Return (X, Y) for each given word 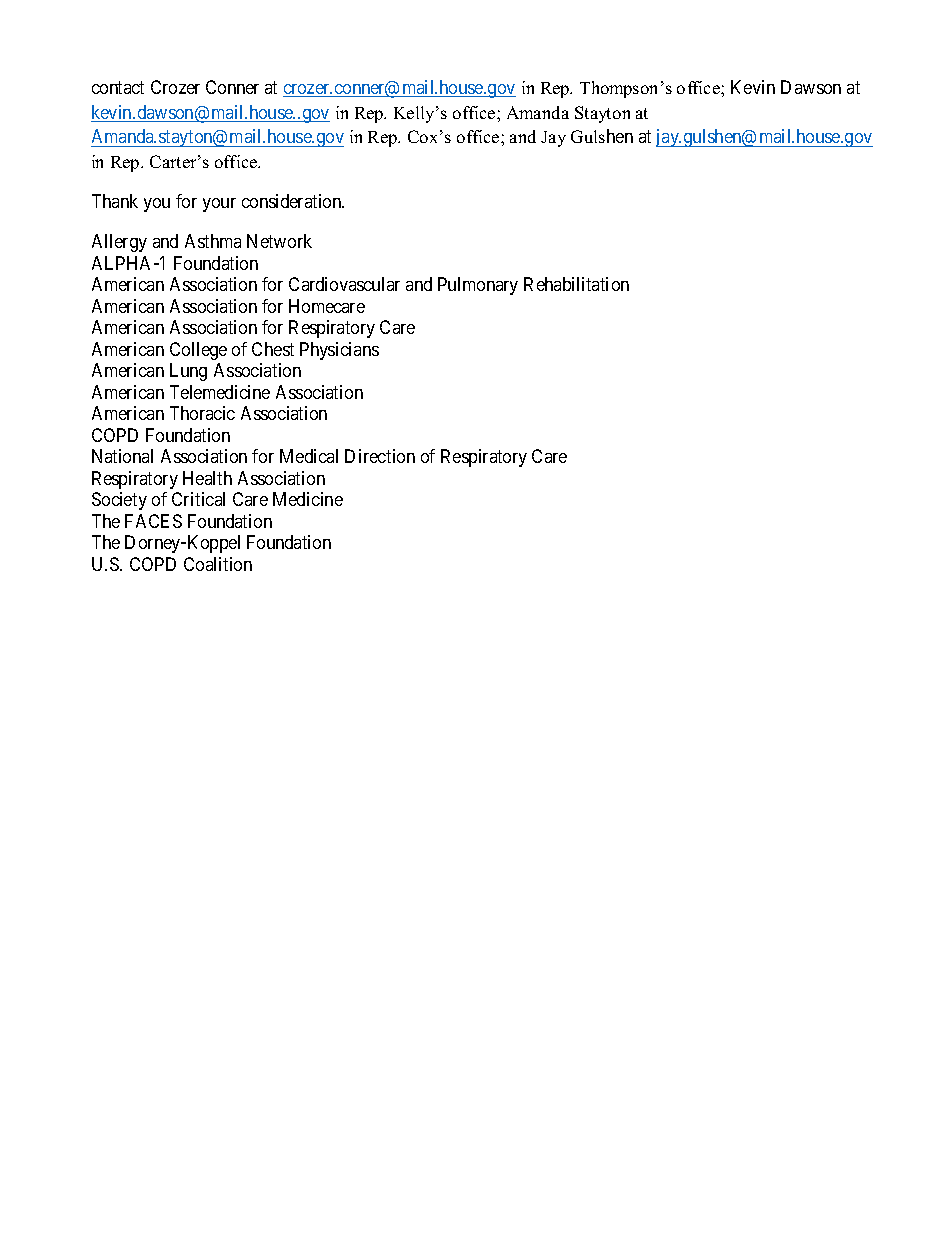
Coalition (218, 564)
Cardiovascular (344, 284)
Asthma (213, 241)
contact (118, 87)
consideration (293, 201)
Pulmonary (478, 286)
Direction (380, 456)
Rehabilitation (576, 284)
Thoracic (202, 413)
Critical (198, 499)
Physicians (339, 351)
